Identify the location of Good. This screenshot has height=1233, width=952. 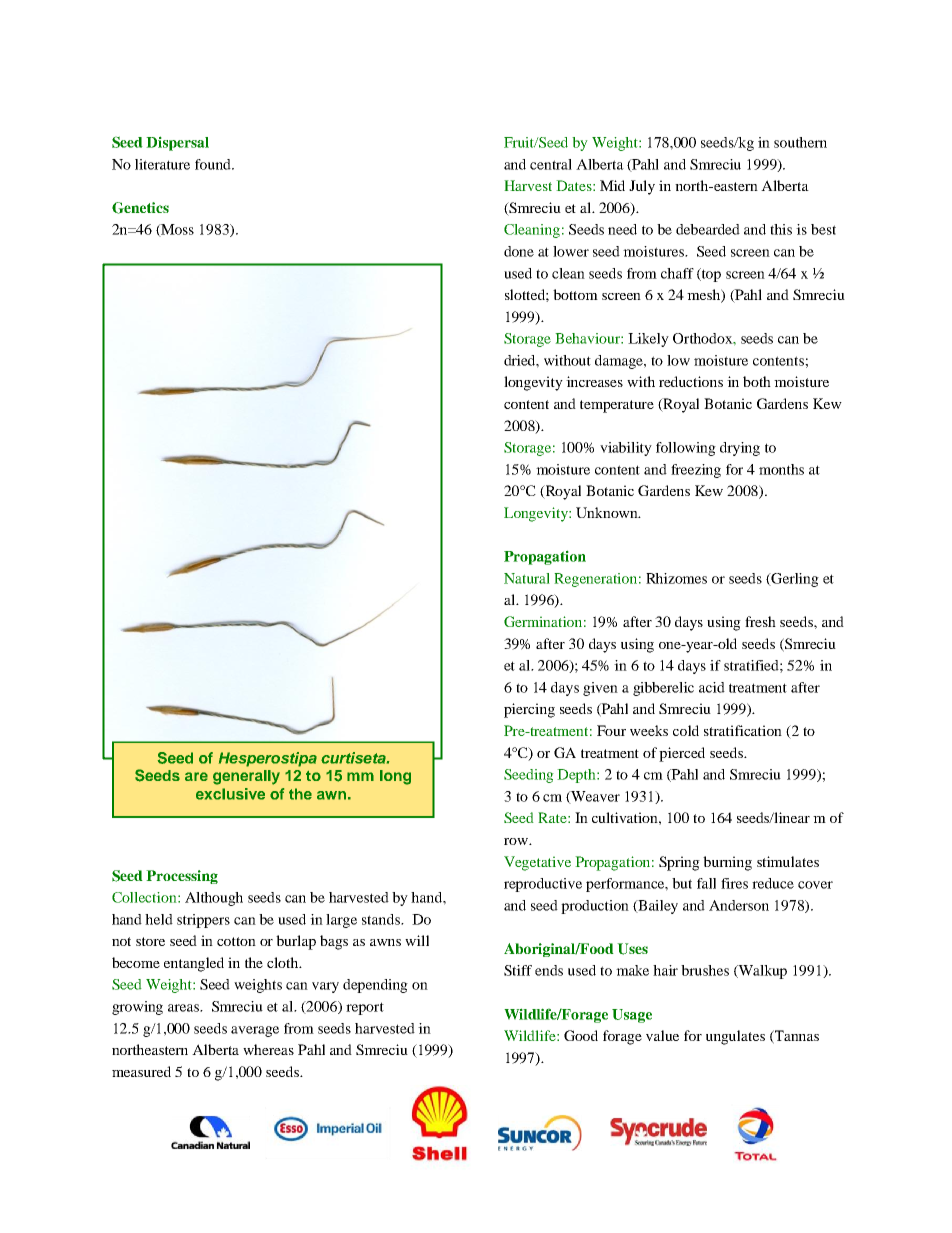
(581, 1035).
